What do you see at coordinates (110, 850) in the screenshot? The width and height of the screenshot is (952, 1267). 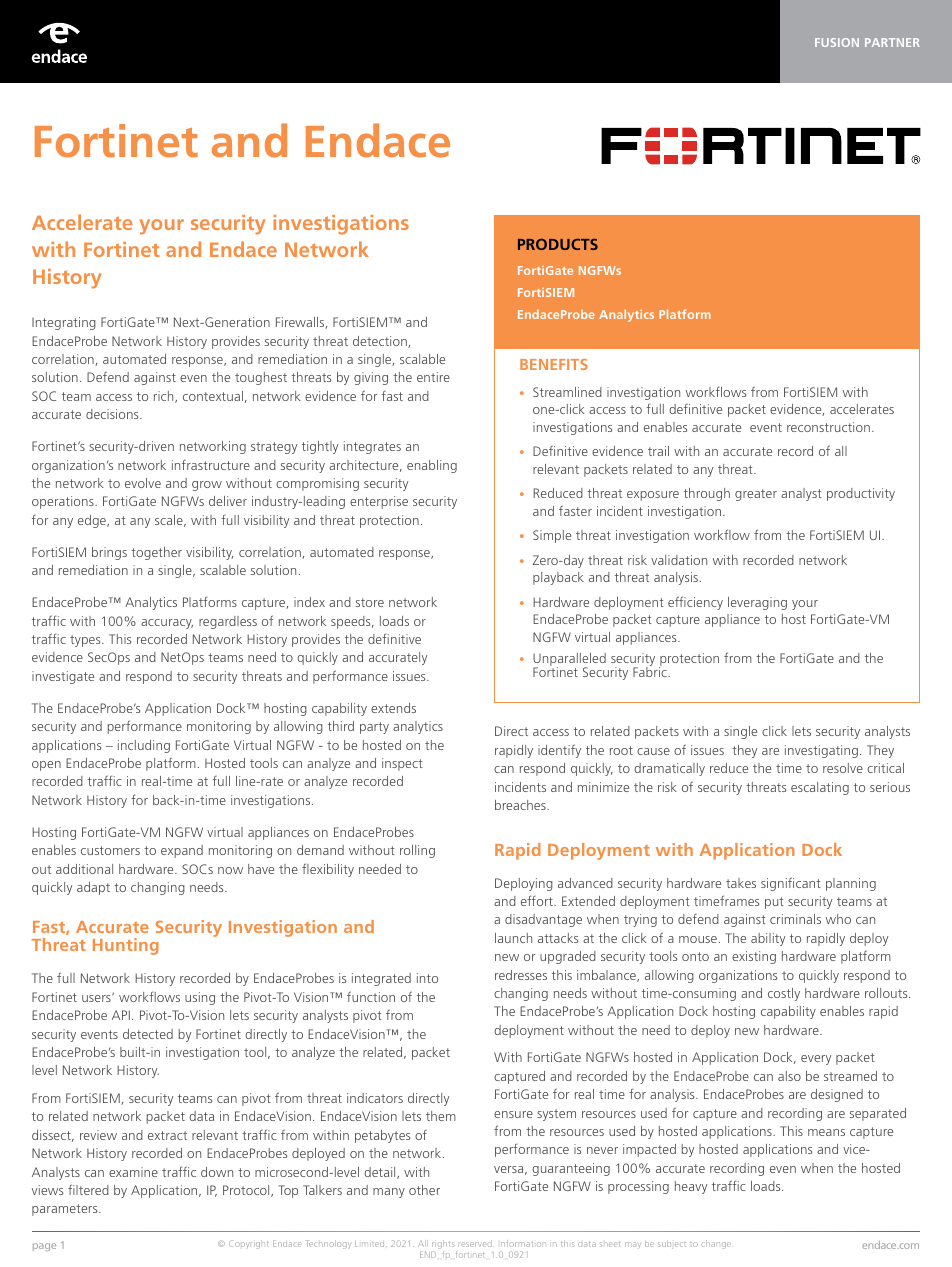 I see `customers` at bounding box center [110, 850].
